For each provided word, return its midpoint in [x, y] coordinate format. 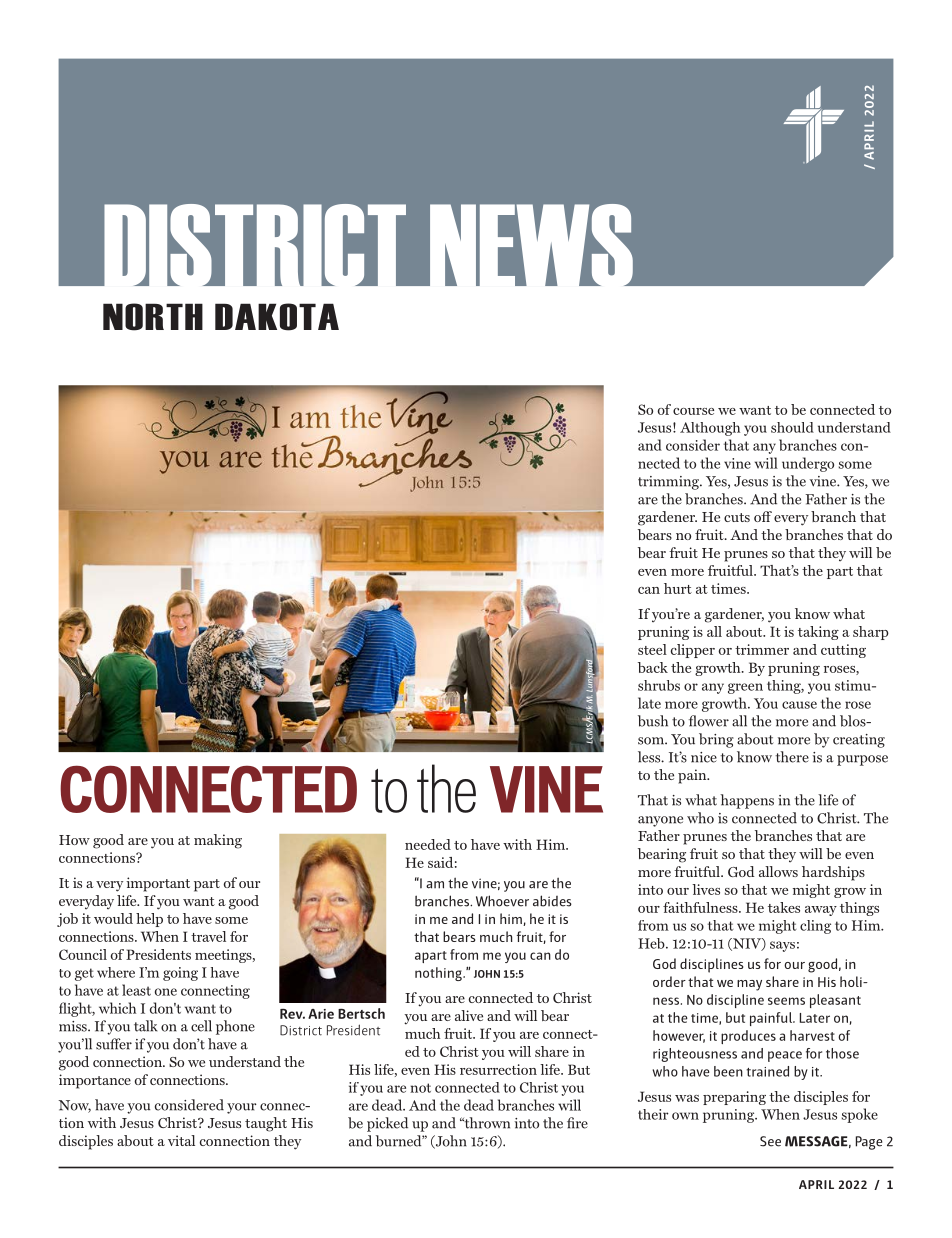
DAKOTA [277, 317]
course [693, 411]
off [763, 516]
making [218, 841]
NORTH [153, 317]
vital [181, 1140]
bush [653, 721]
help [149, 920]
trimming [670, 483]
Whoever [502, 901]
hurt [678, 588]
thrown [486, 1123]
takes [784, 907]
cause [799, 705]
